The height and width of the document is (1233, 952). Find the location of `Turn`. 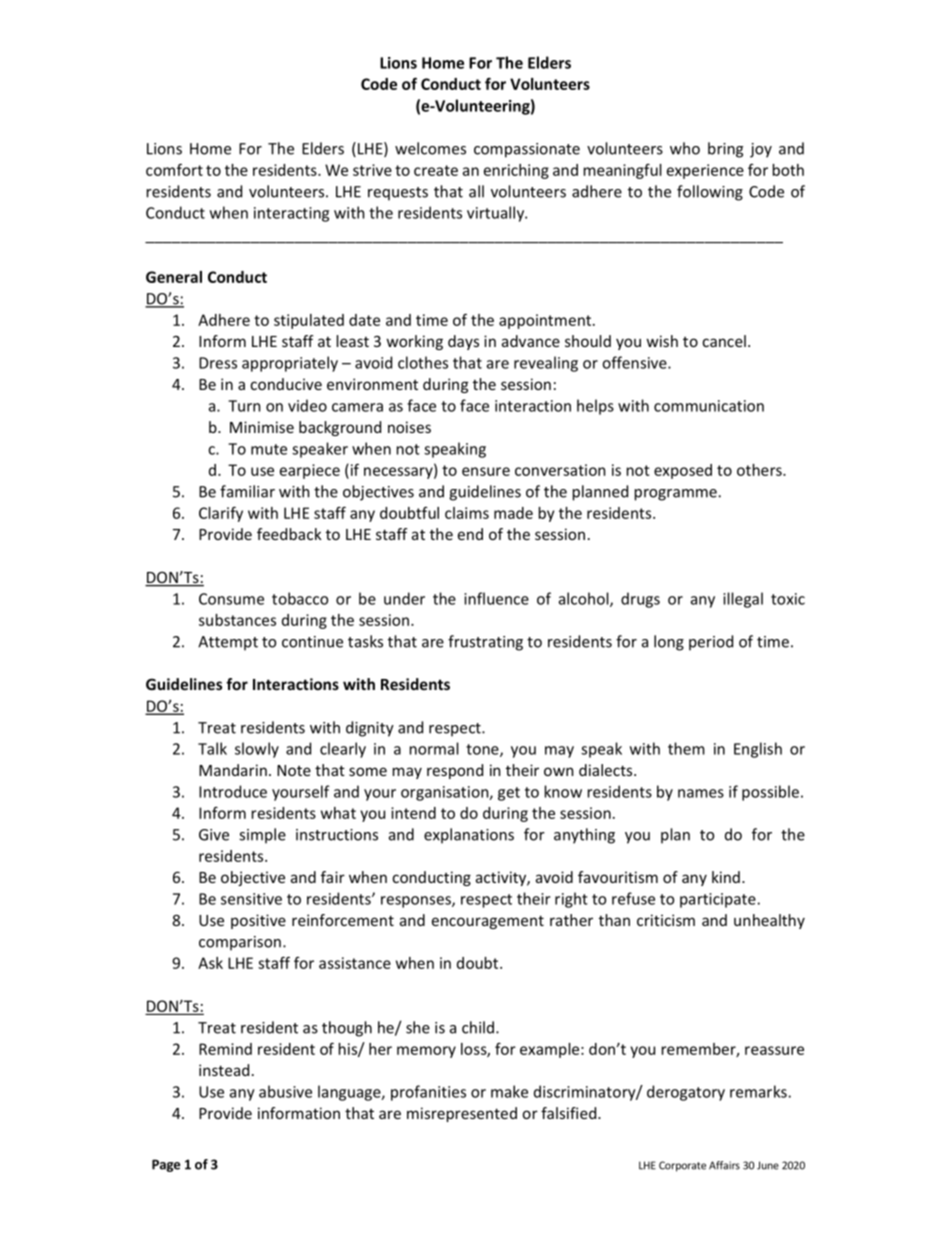

Turn is located at coordinates (244, 406).
